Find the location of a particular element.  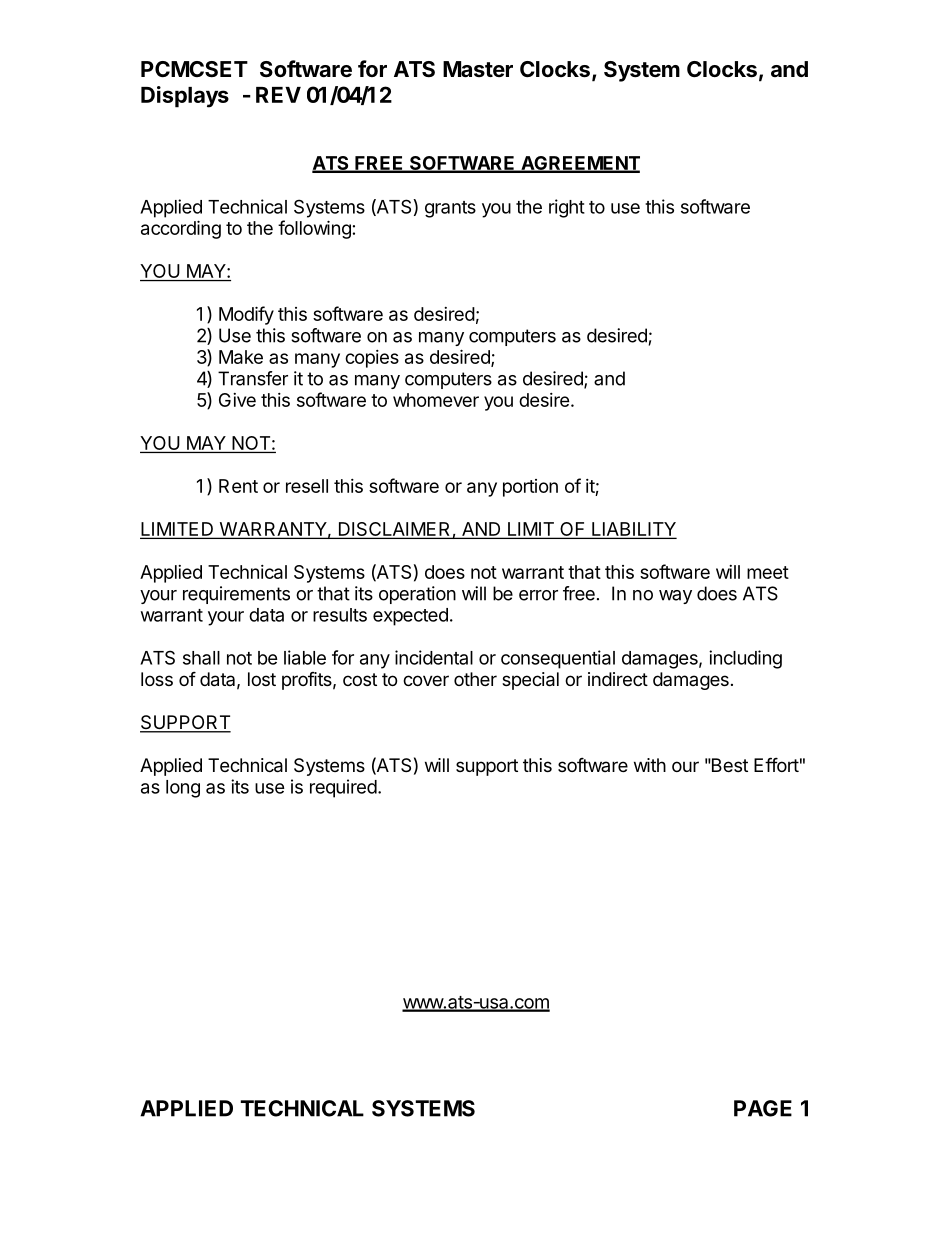

long is located at coordinates (183, 789).
